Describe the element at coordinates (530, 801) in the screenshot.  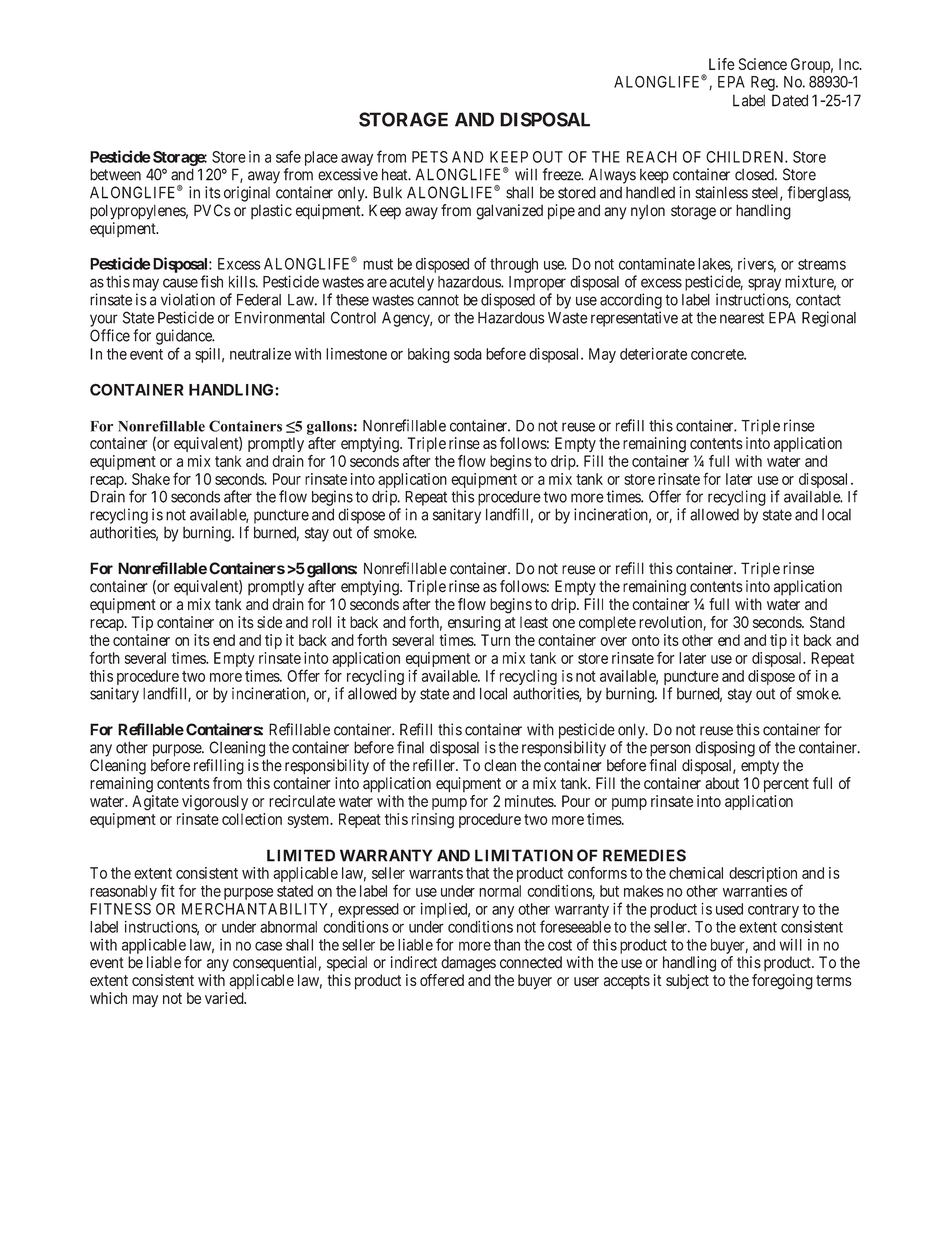
I see `minutes` at that location.
